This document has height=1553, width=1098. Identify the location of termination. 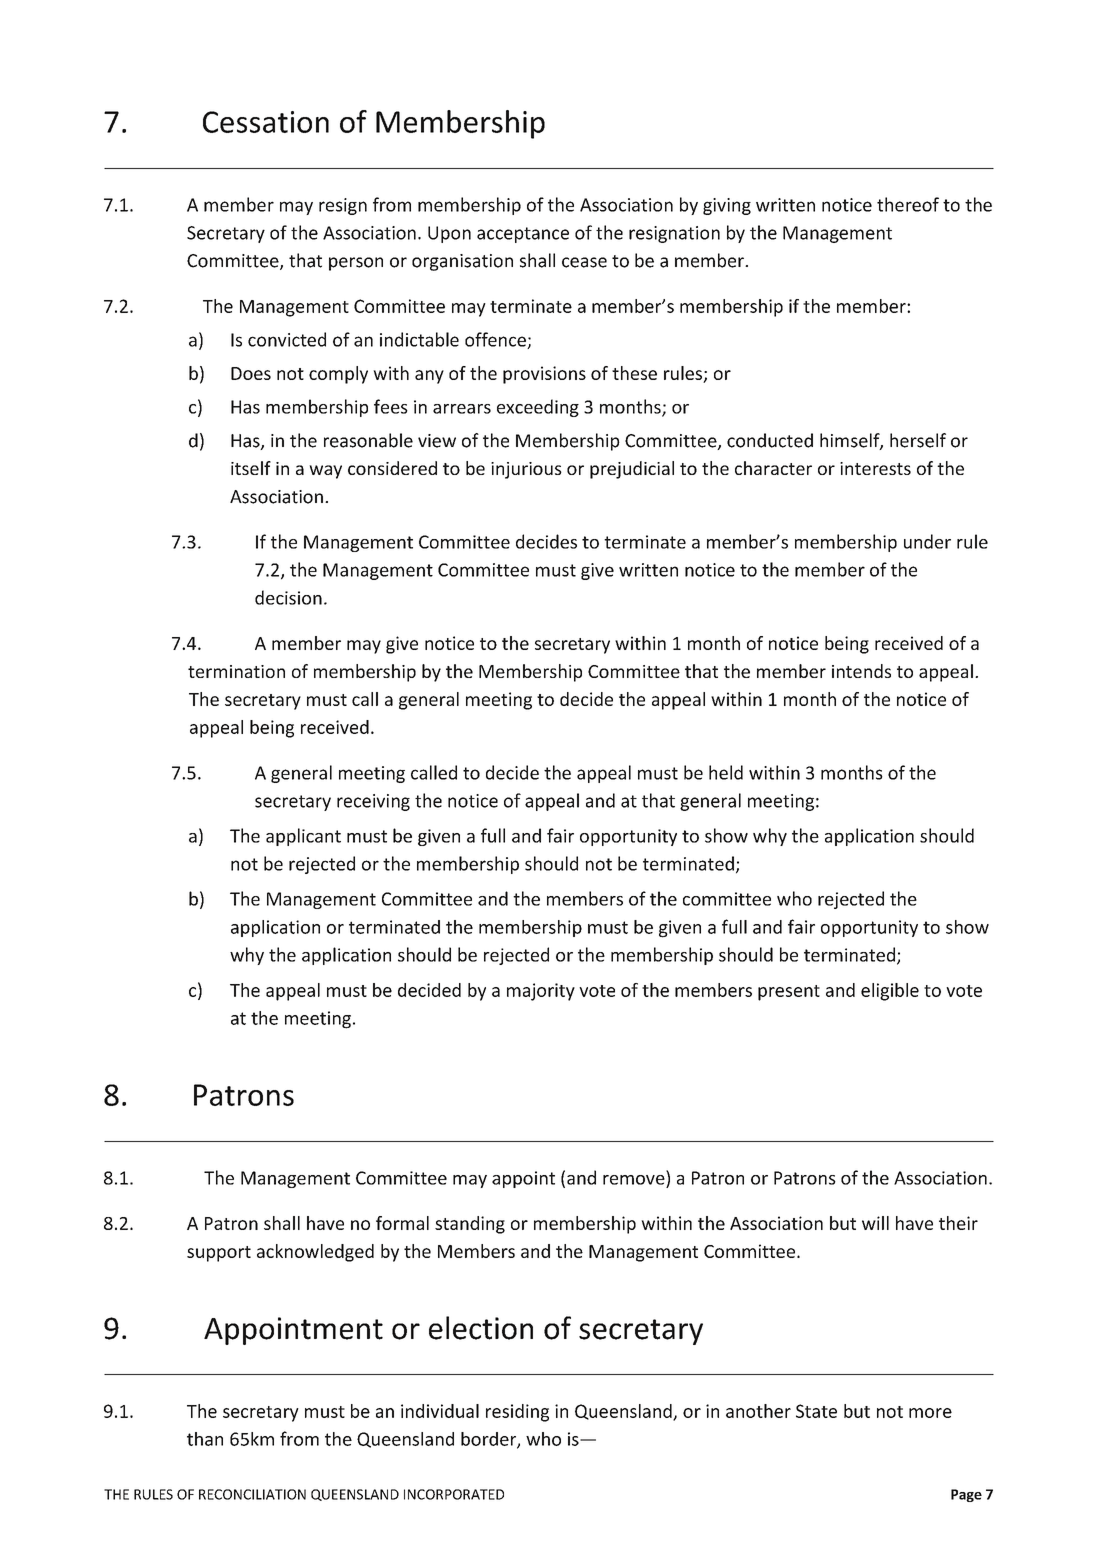
(236, 671).
